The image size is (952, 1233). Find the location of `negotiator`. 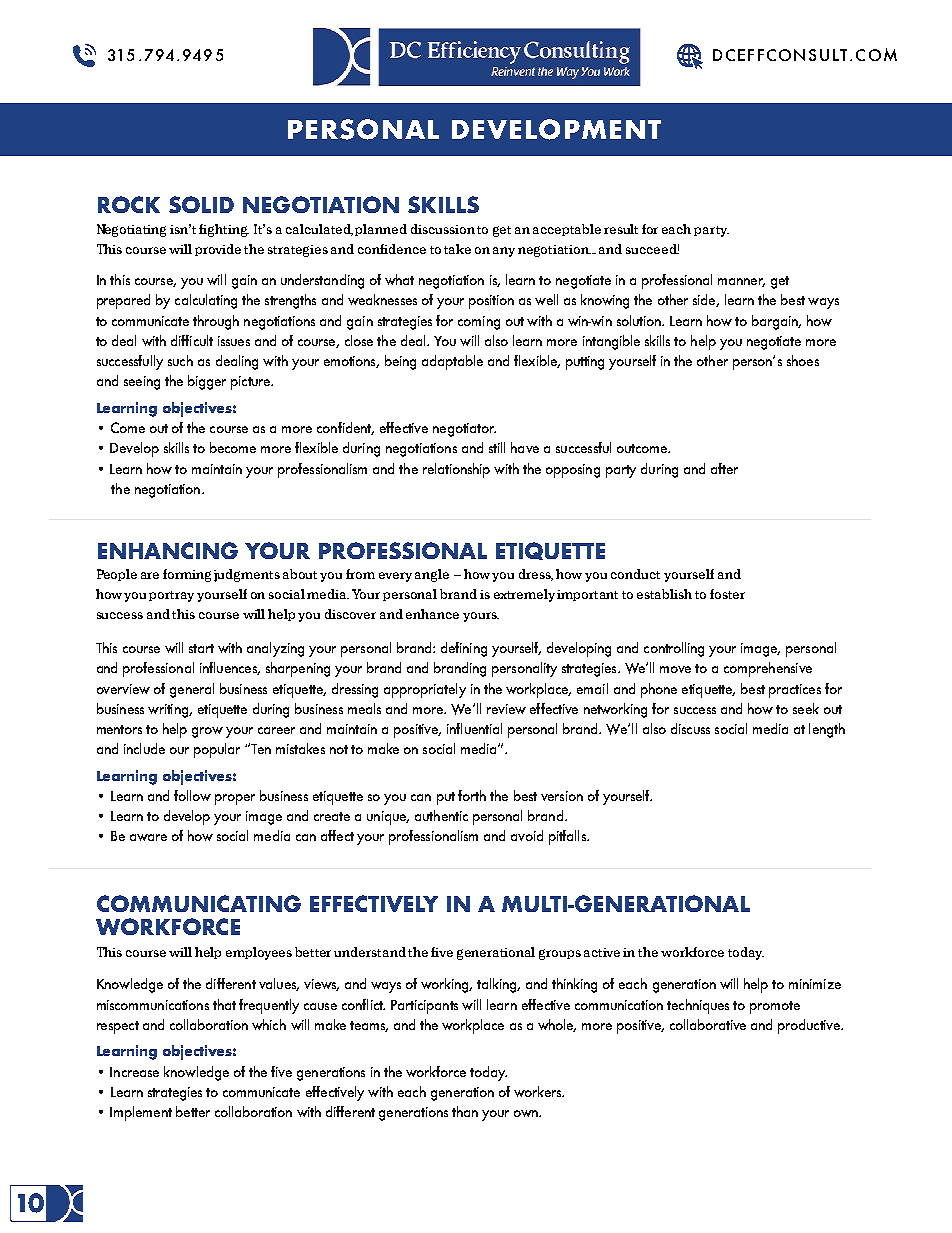

negotiator is located at coordinates (464, 430).
